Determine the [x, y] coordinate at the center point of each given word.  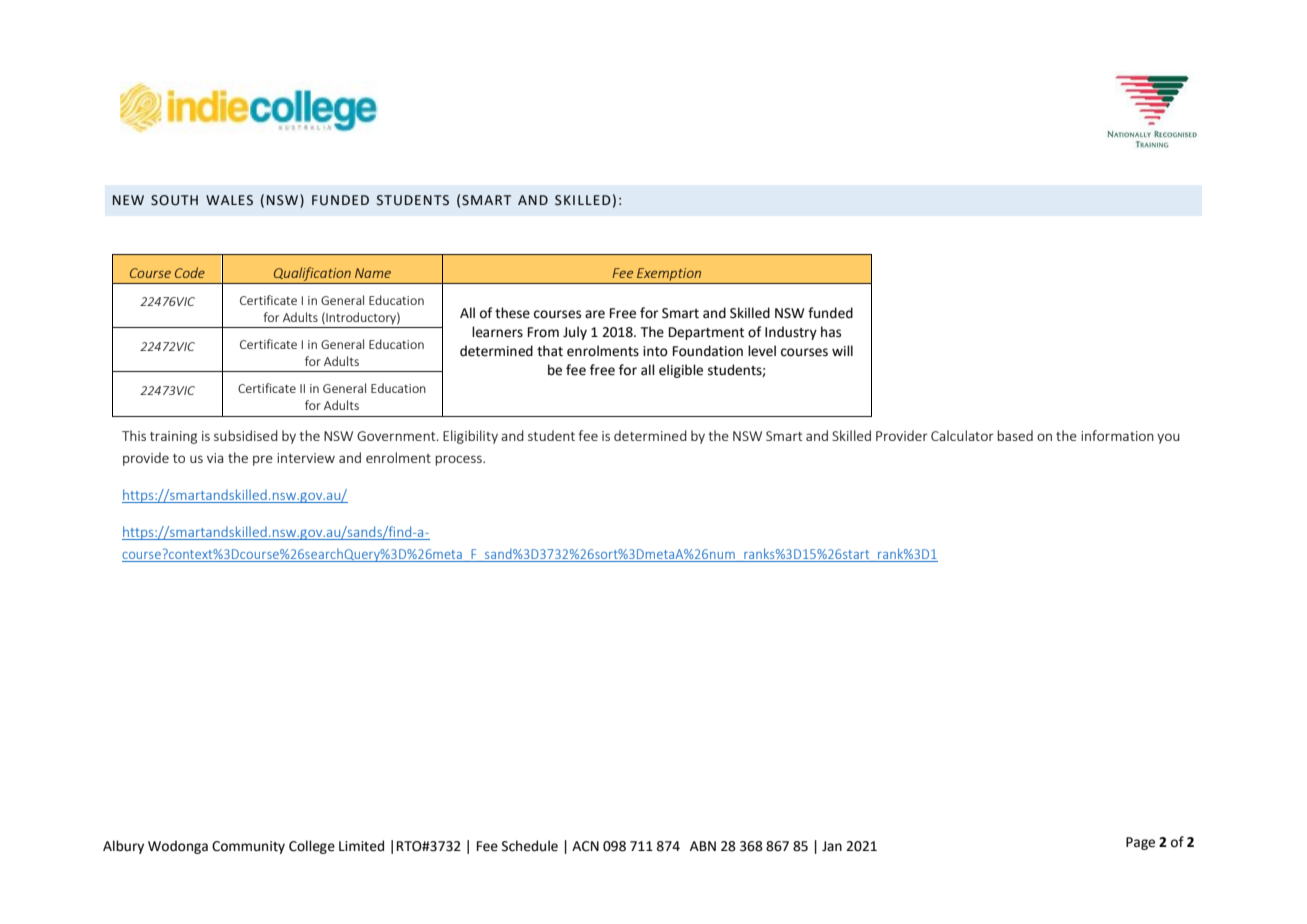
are [595, 314]
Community [248, 847]
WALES [229, 200]
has [831, 332]
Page [1140, 843]
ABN [703, 846]
